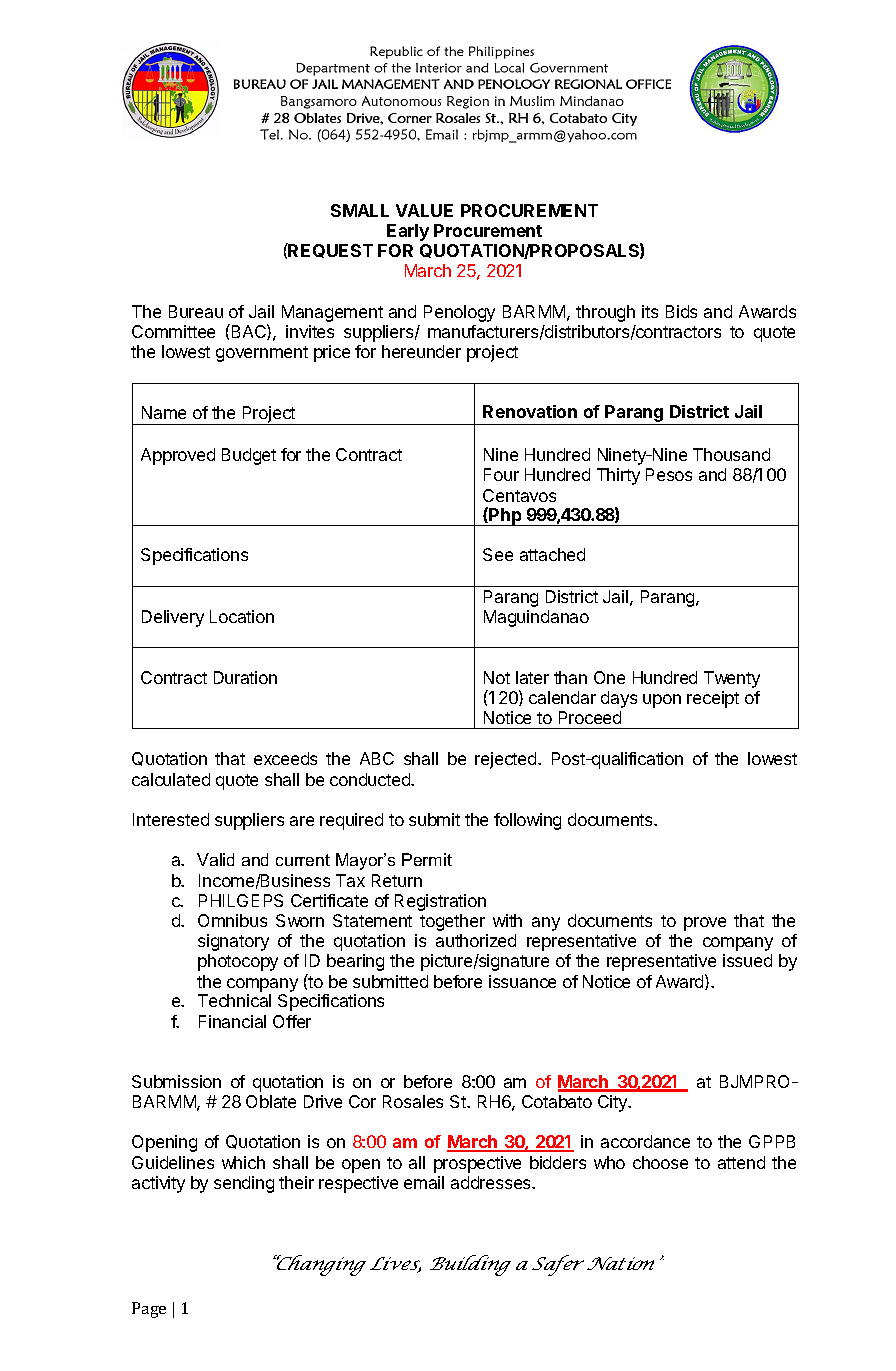 Image resolution: width=896 pixels, height=1371 pixels. I want to click on Twenty, so click(732, 679).
